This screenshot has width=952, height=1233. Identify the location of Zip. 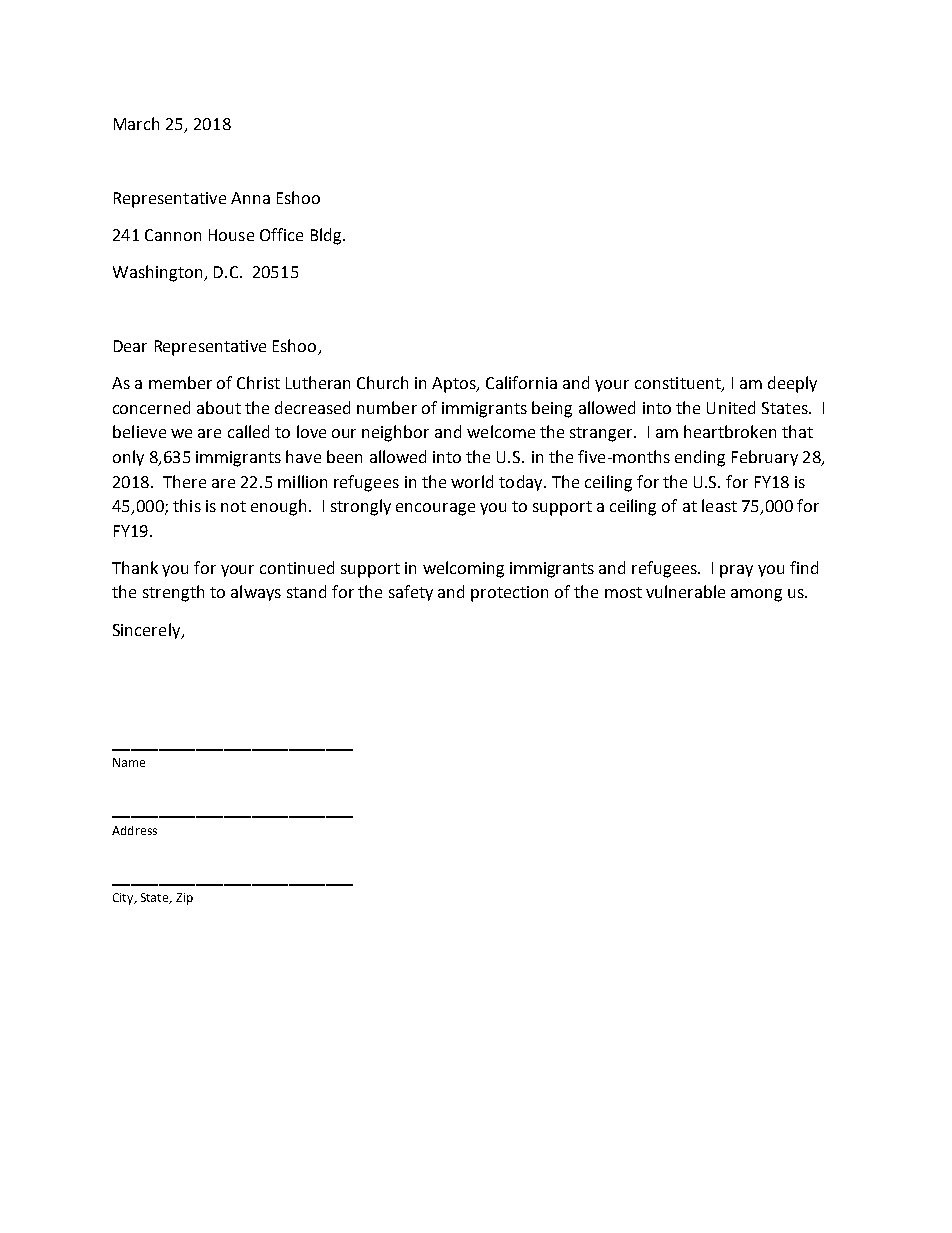
(184, 899).
